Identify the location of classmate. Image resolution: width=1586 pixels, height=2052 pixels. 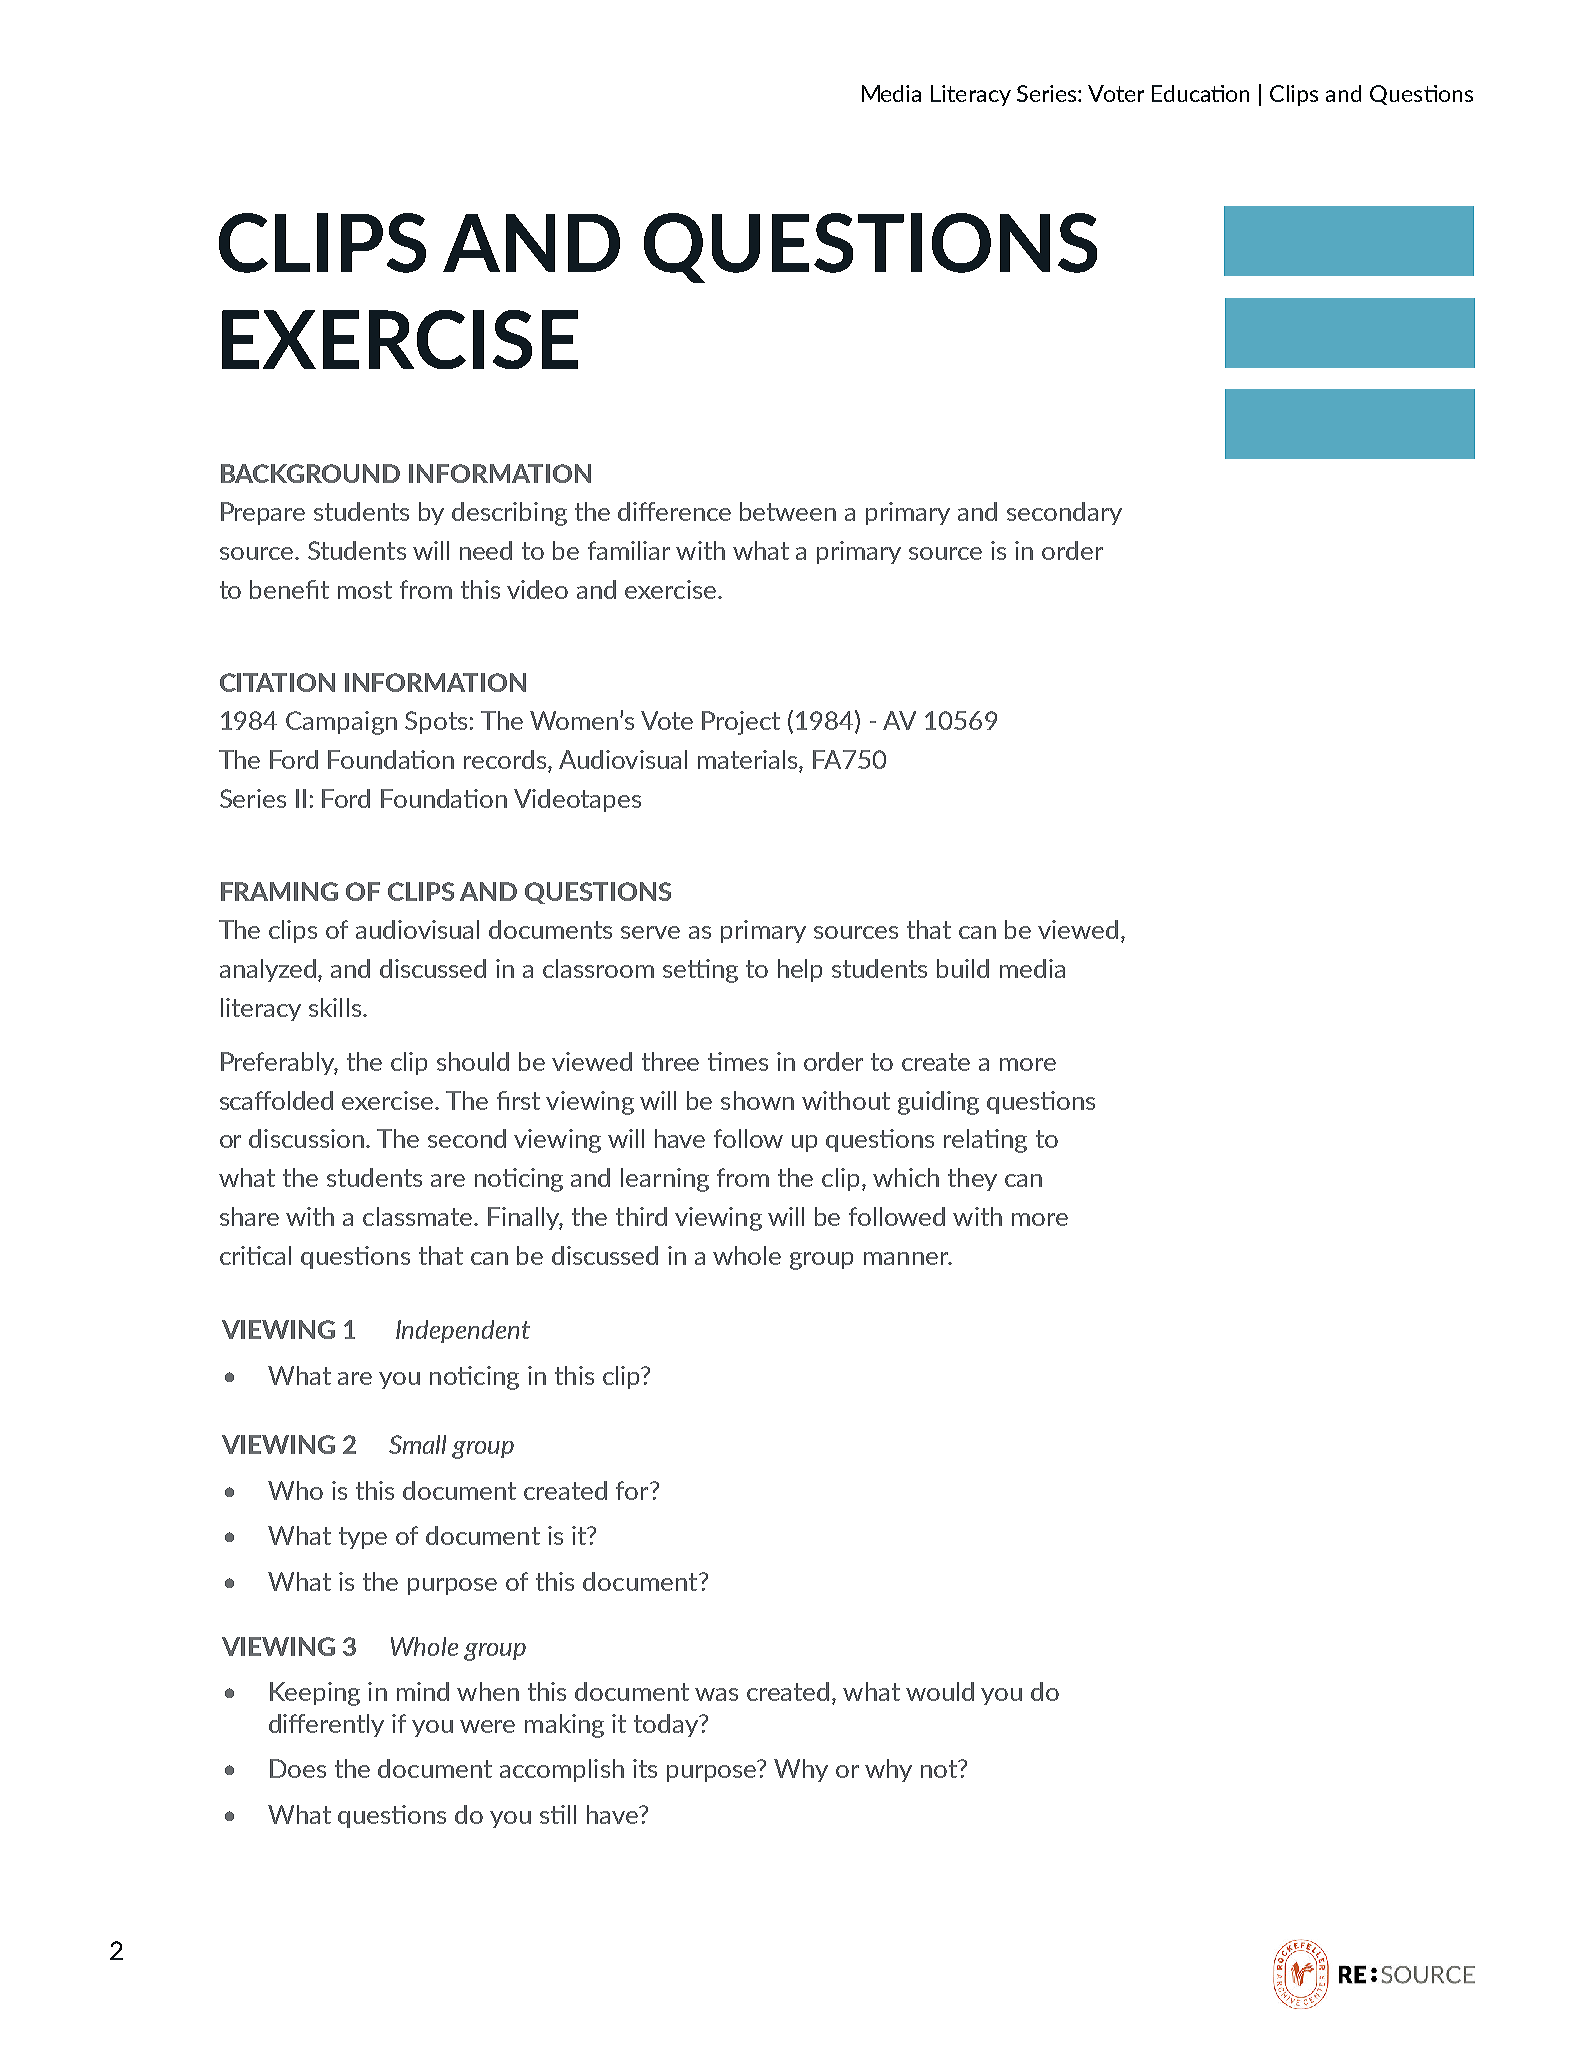
(419, 1216).
